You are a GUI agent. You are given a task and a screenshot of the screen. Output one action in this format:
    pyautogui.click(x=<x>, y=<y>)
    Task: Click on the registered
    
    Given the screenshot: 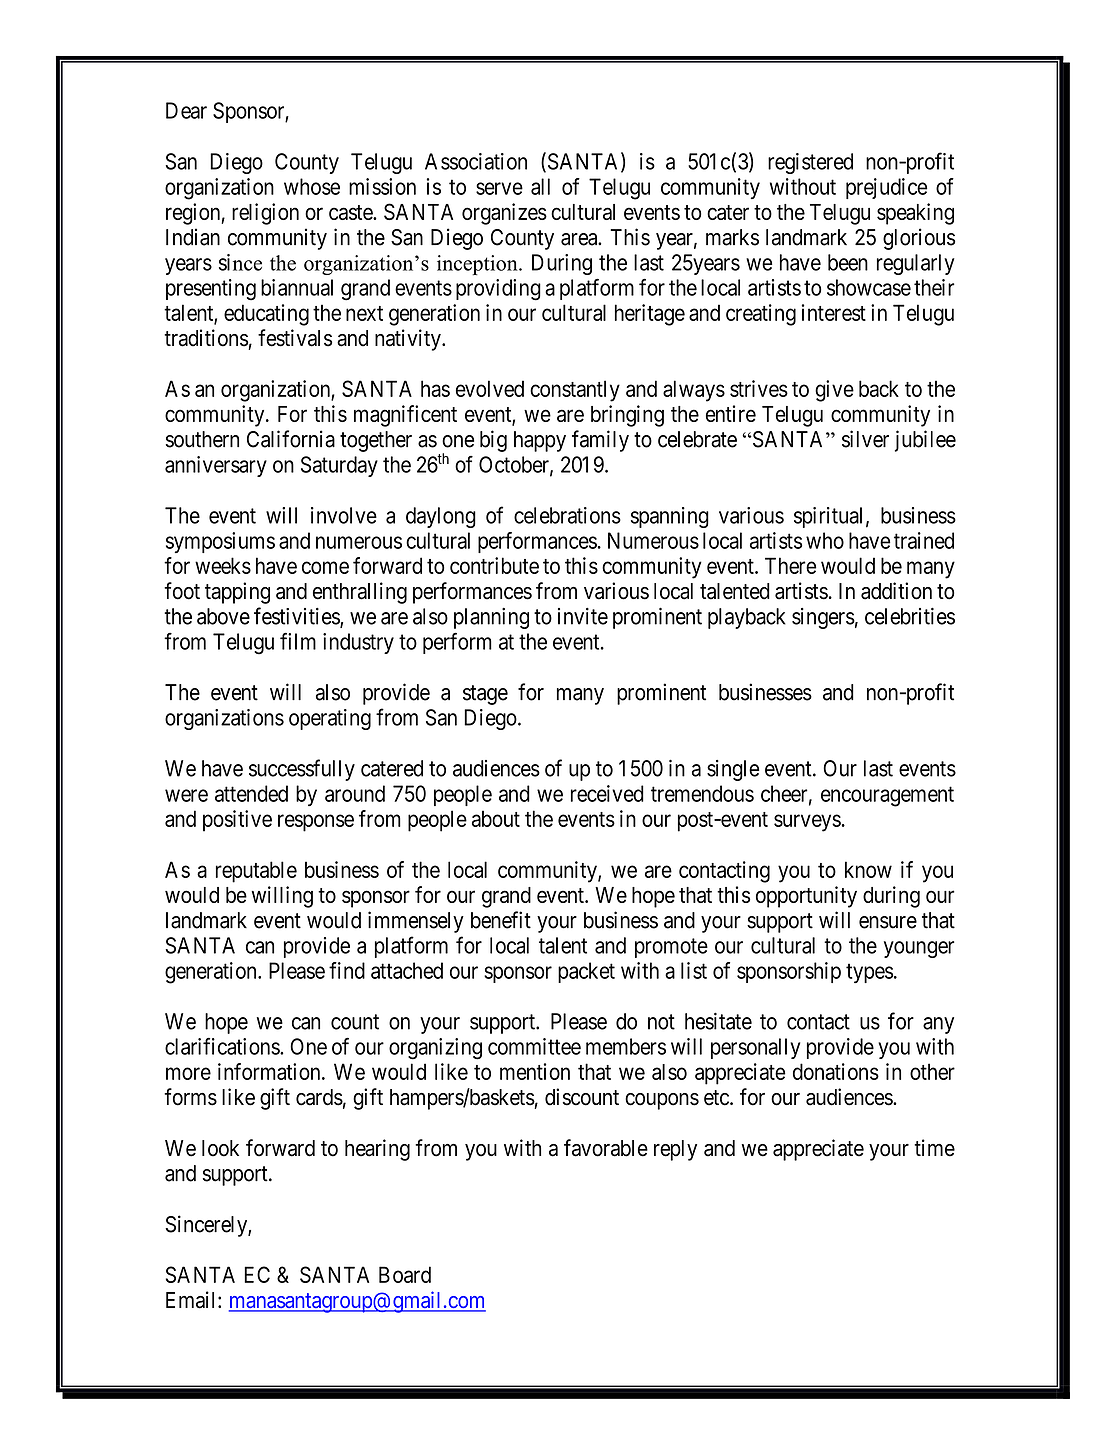 What is the action you would take?
    pyautogui.click(x=810, y=163)
